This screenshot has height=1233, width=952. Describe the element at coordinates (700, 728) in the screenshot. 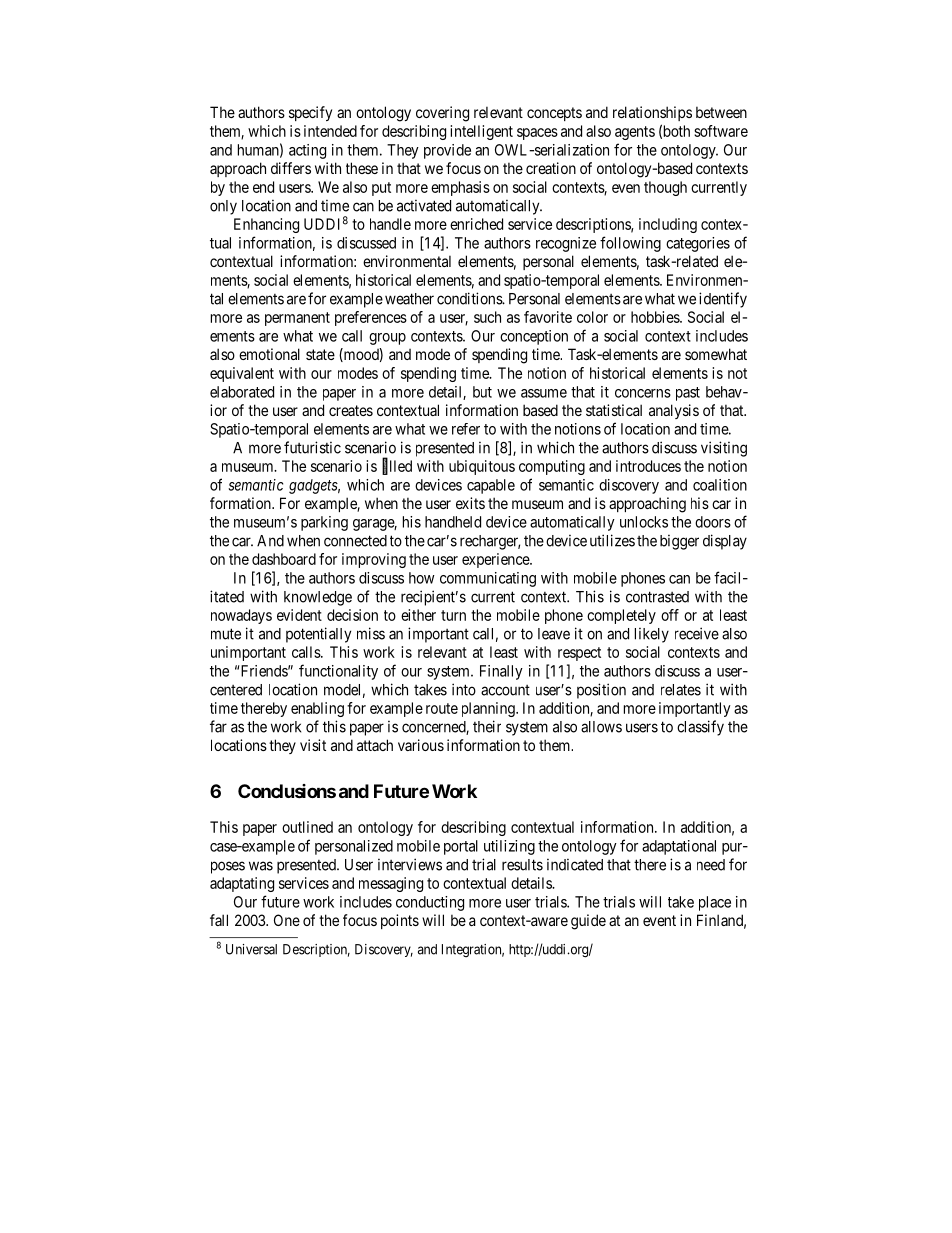

I see `classify` at that location.
